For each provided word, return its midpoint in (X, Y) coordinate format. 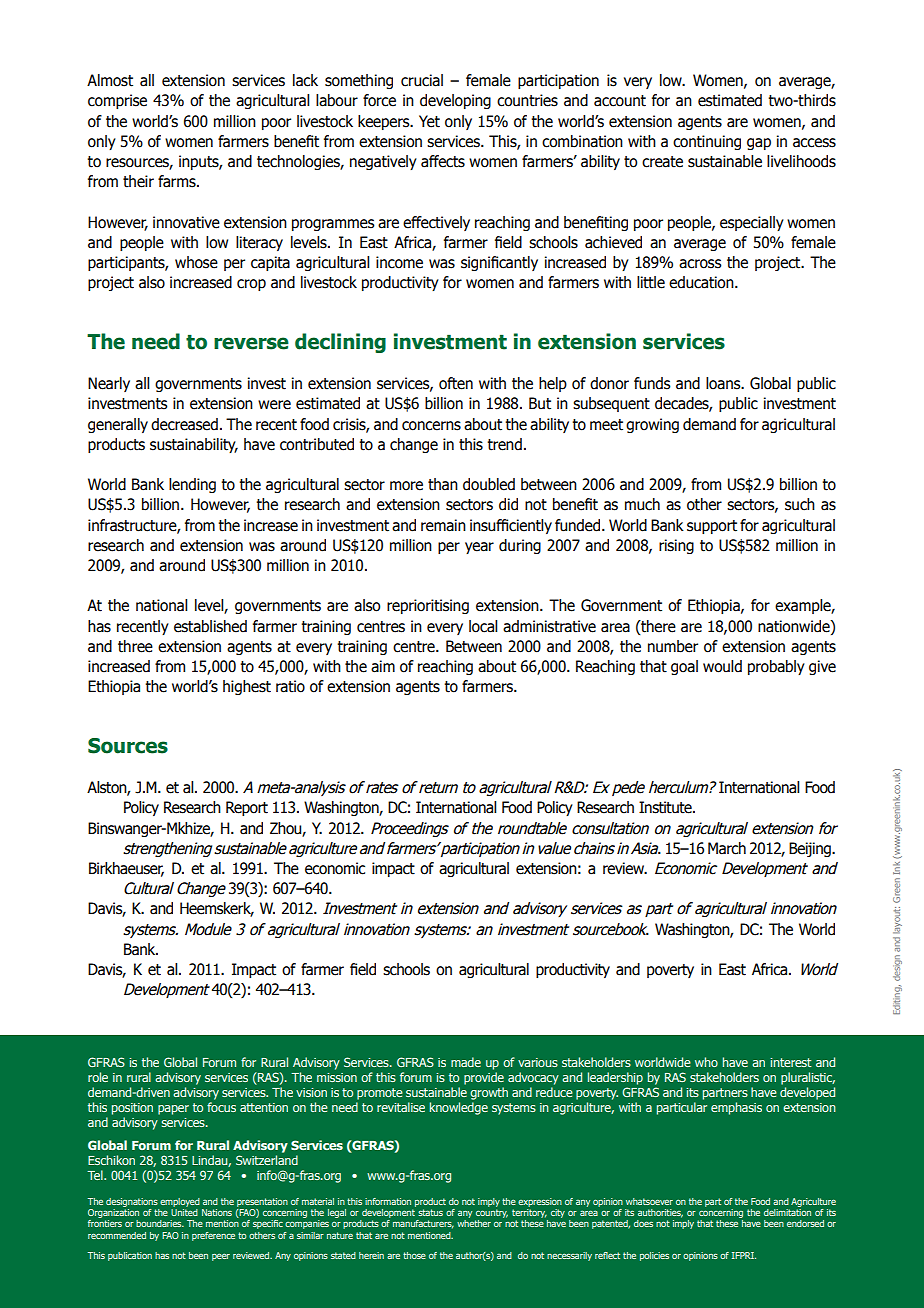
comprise (117, 101)
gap (759, 144)
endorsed (805, 1223)
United (184, 1212)
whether (474, 1223)
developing (455, 101)
